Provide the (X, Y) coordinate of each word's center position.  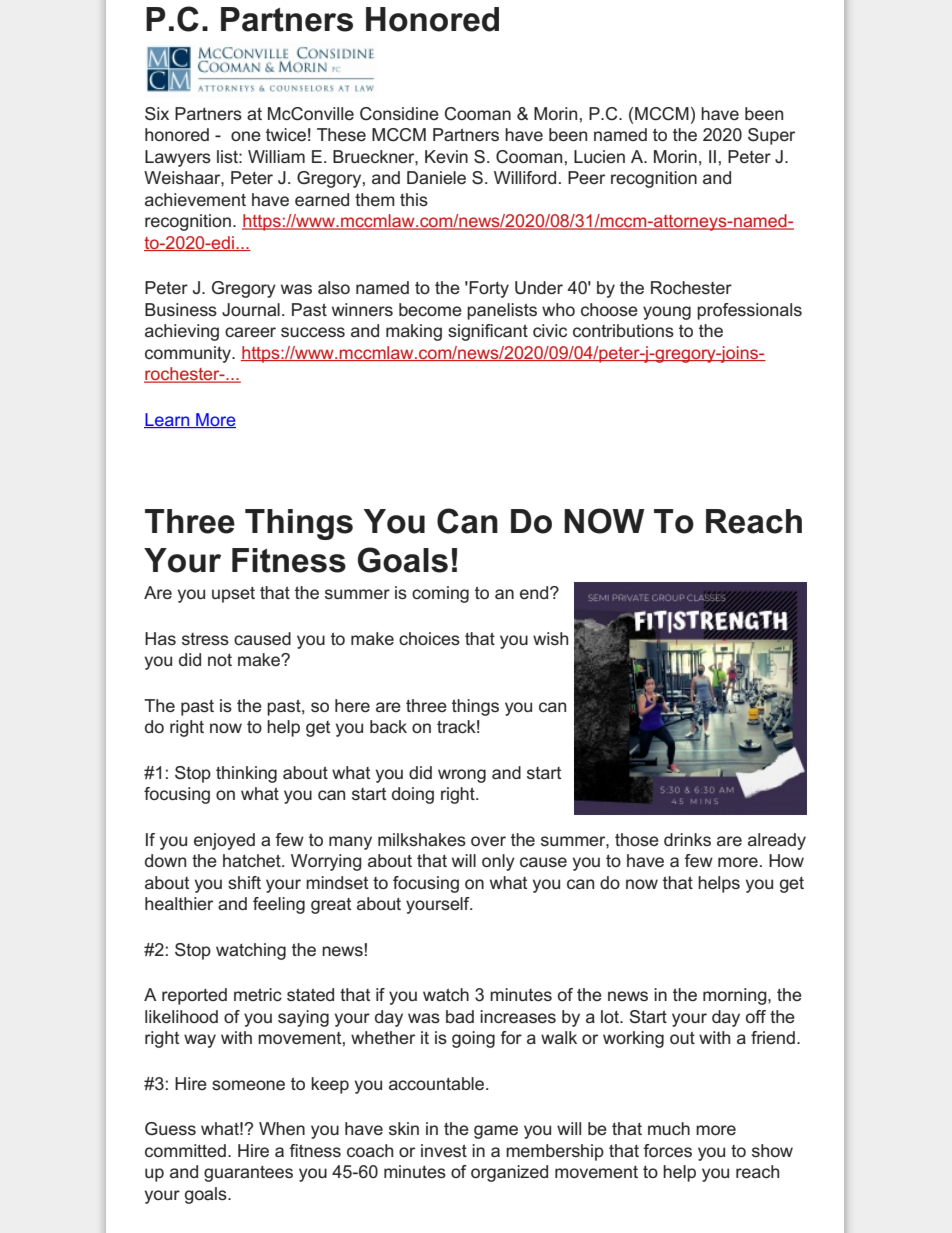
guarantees (248, 1174)
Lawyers (178, 158)
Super (771, 136)
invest (444, 1150)
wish (550, 638)
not (220, 660)
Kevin (446, 156)
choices (429, 638)
